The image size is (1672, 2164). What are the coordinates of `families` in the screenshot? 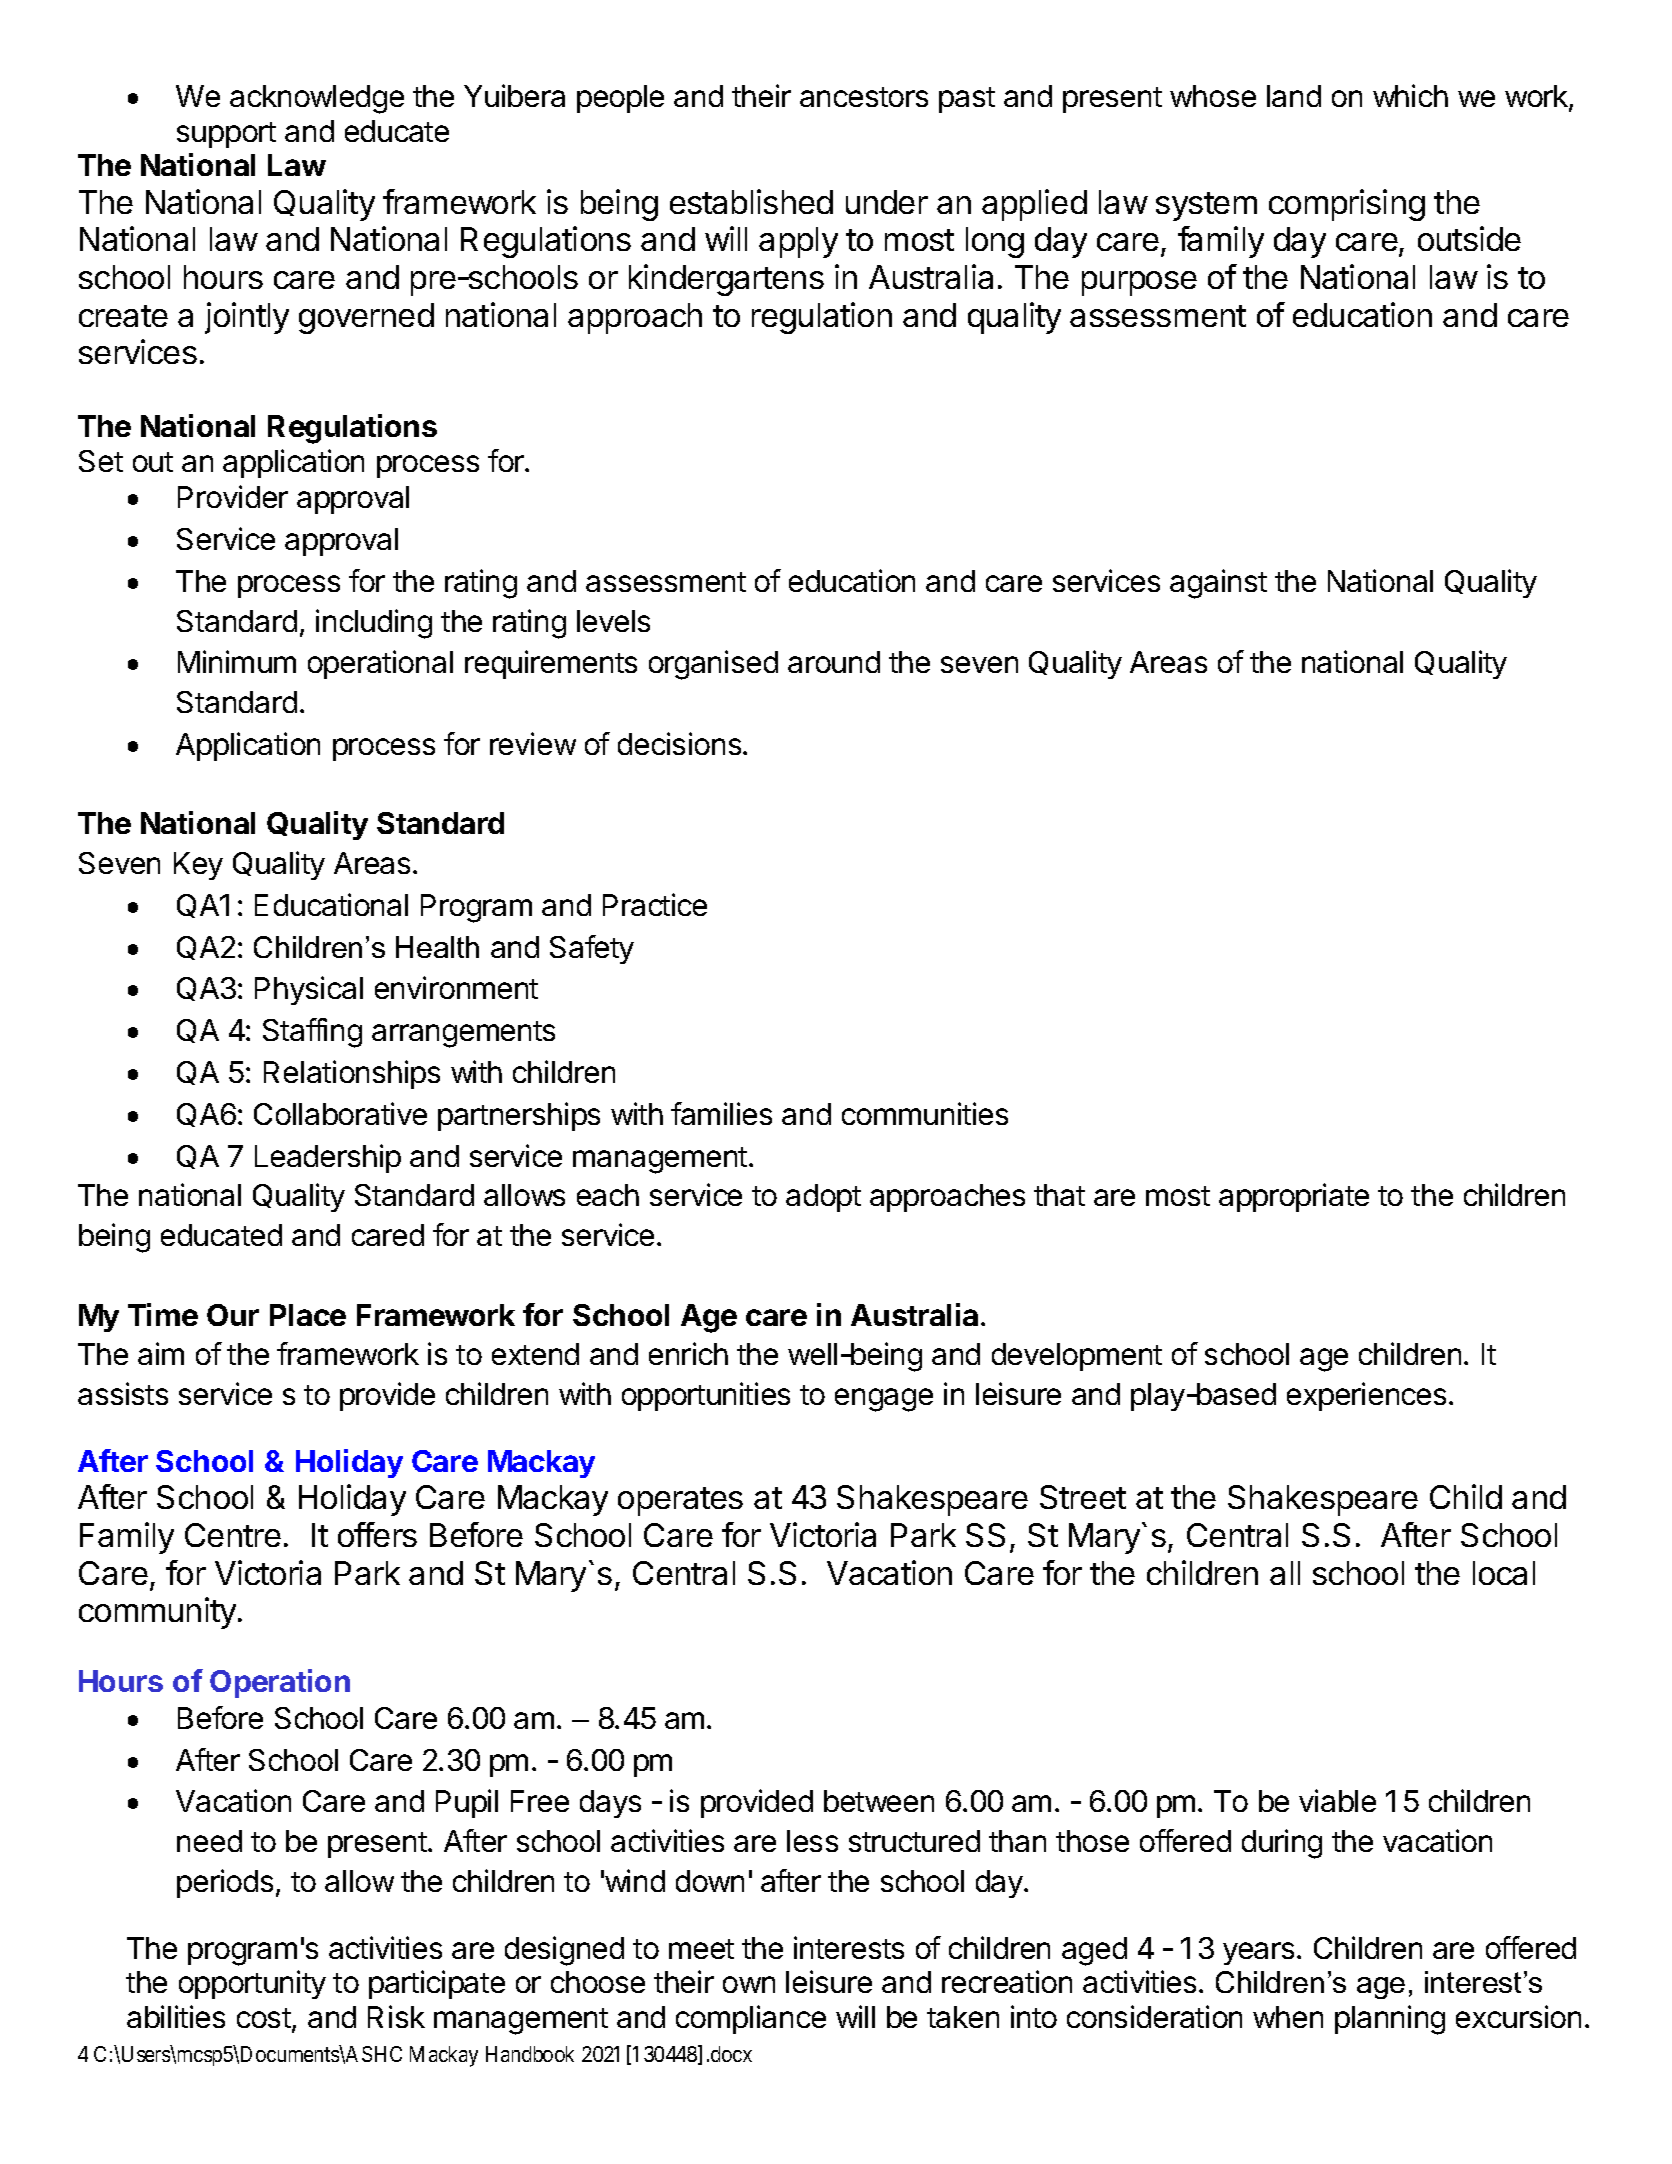 It's located at (721, 1113).
